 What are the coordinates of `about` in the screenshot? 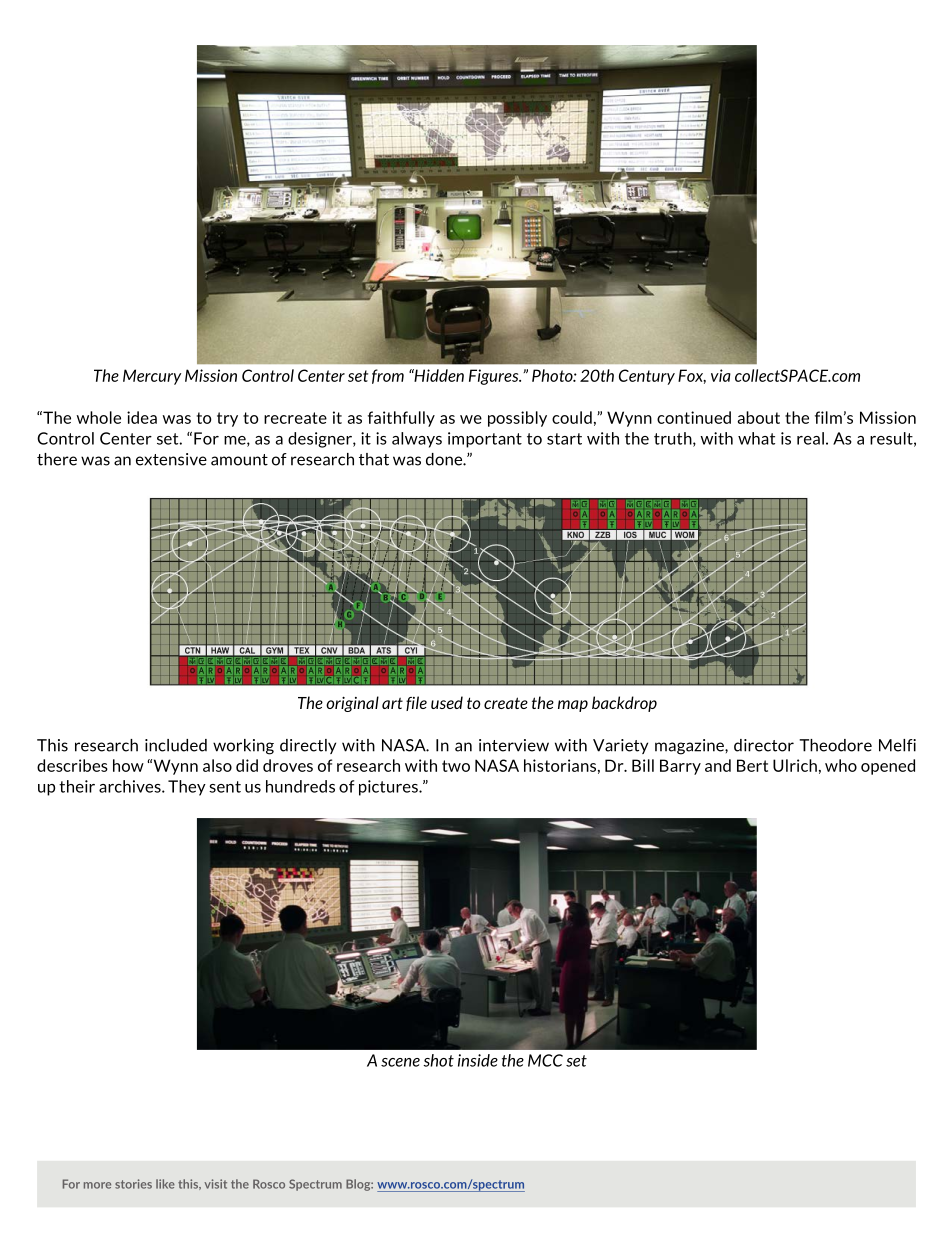 It's located at (759, 417).
